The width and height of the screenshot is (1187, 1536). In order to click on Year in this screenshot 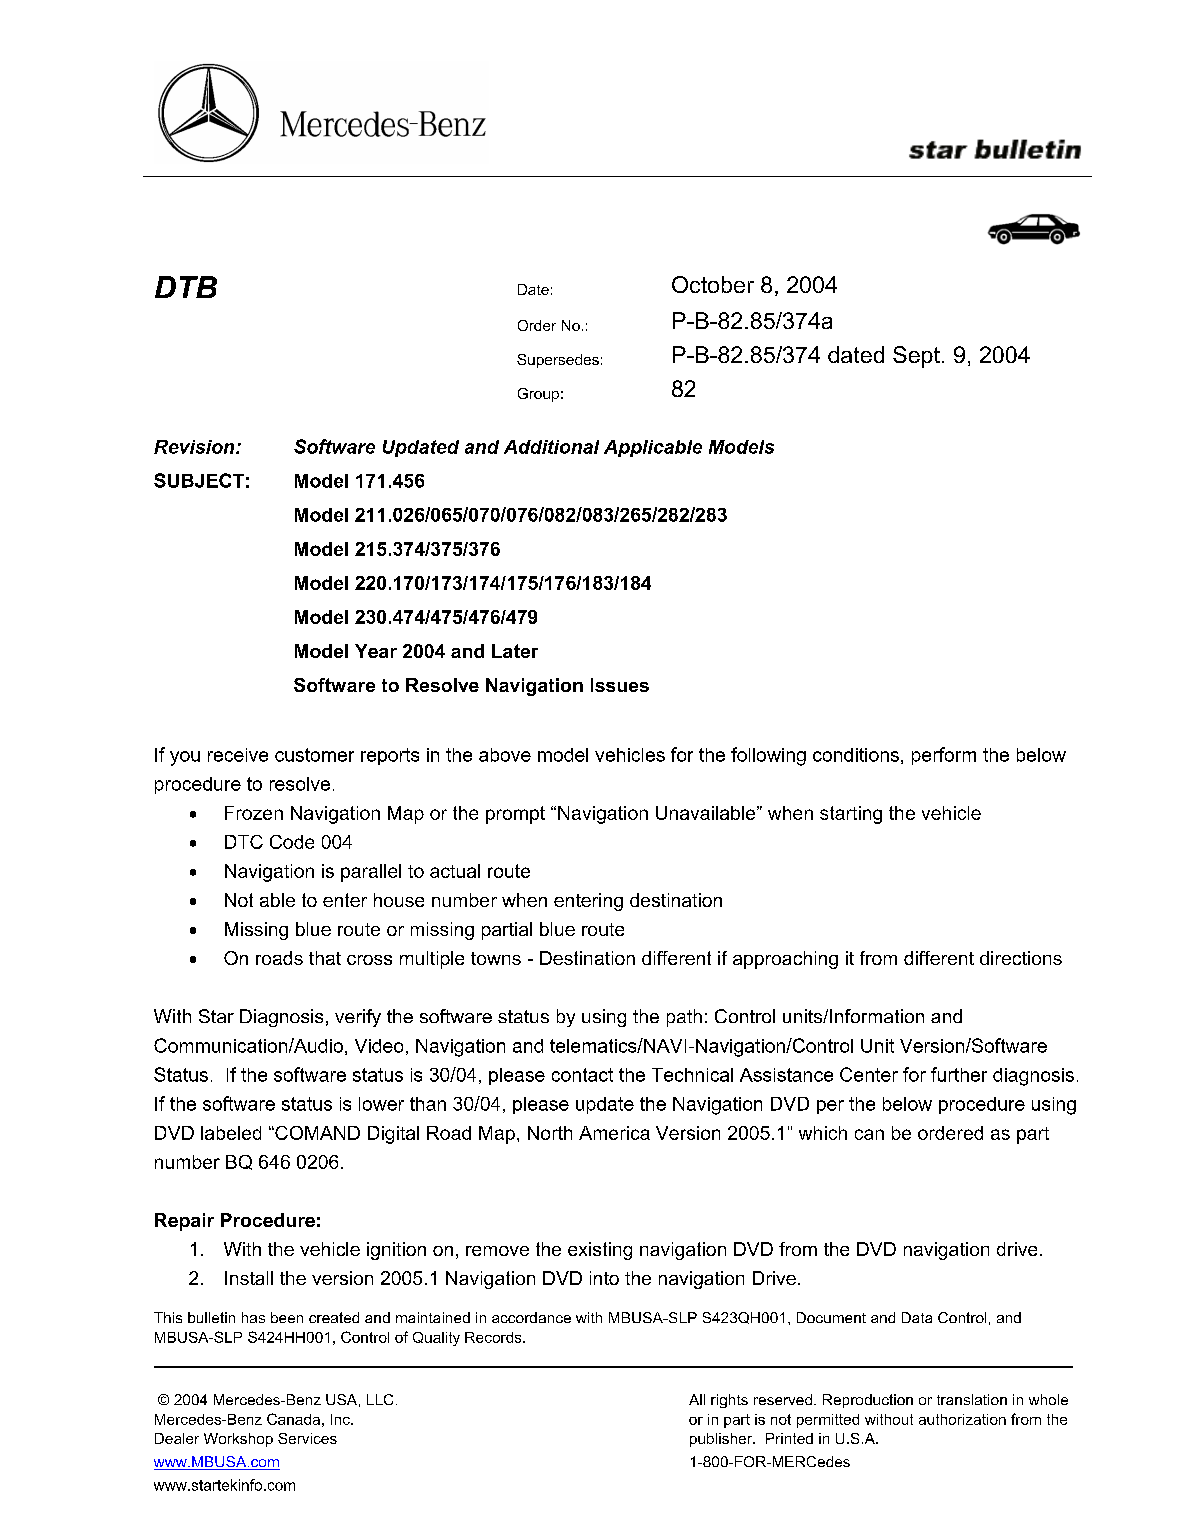, I will do `click(376, 651)`.
